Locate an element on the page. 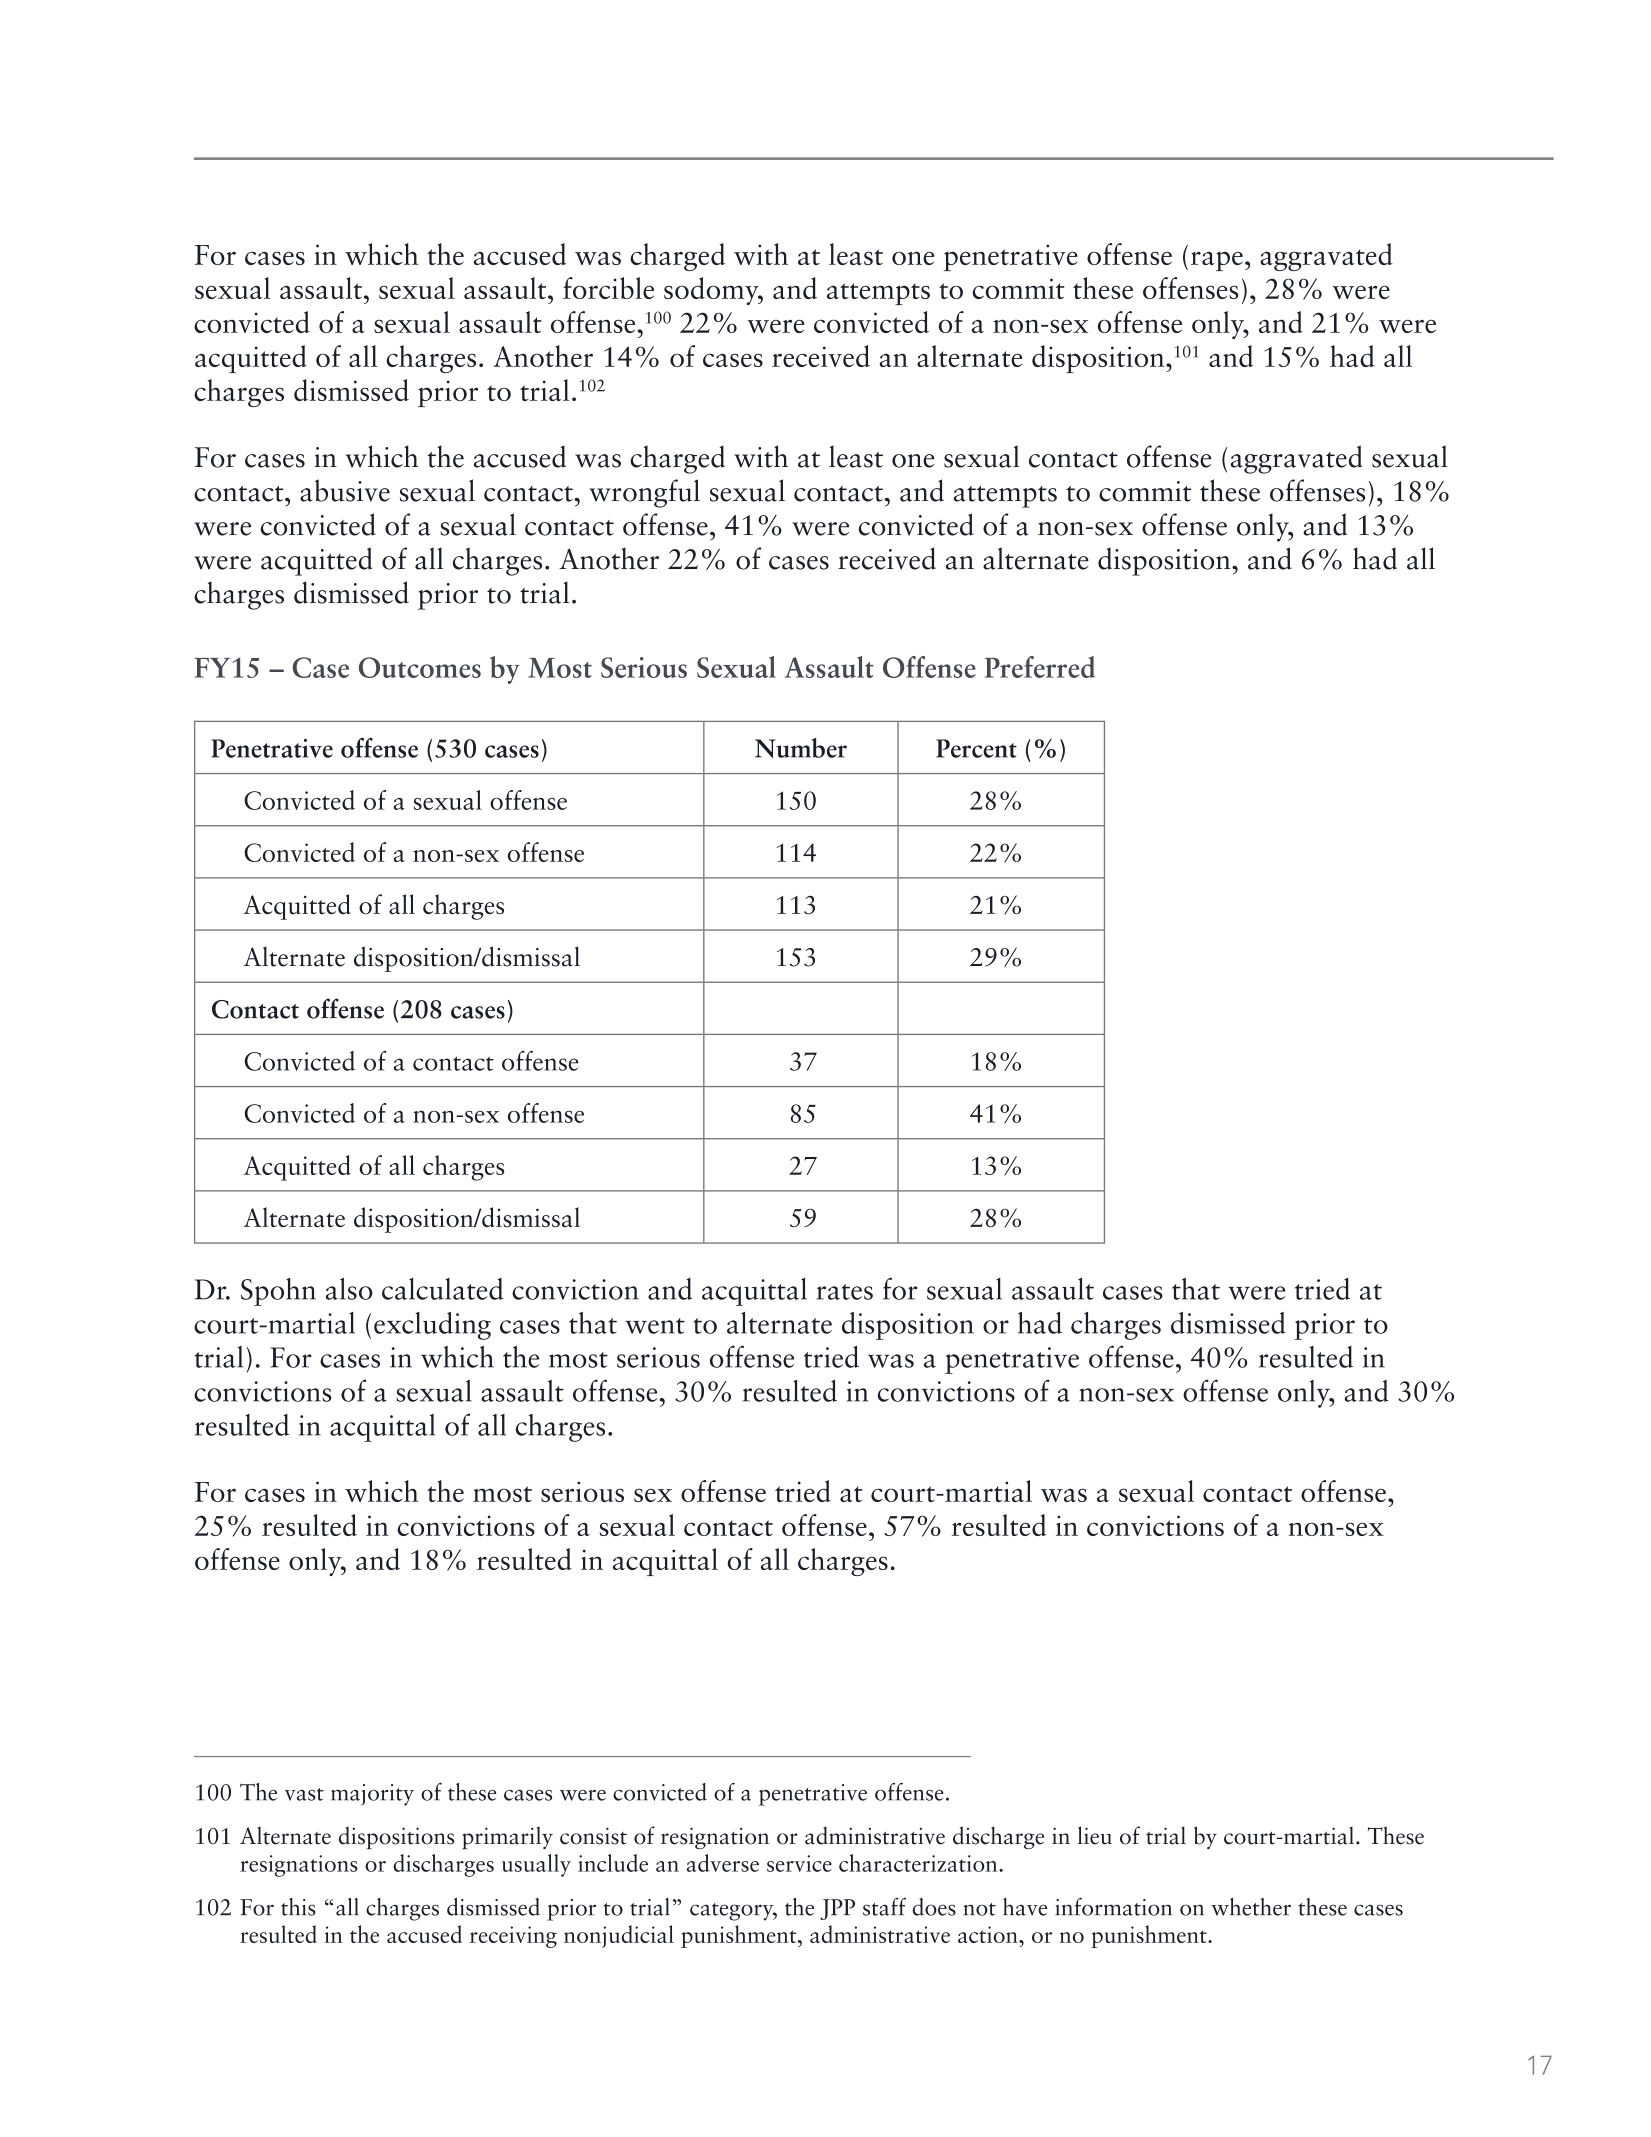 The image size is (1651, 2137). abusive is located at coordinates (345, 490).
